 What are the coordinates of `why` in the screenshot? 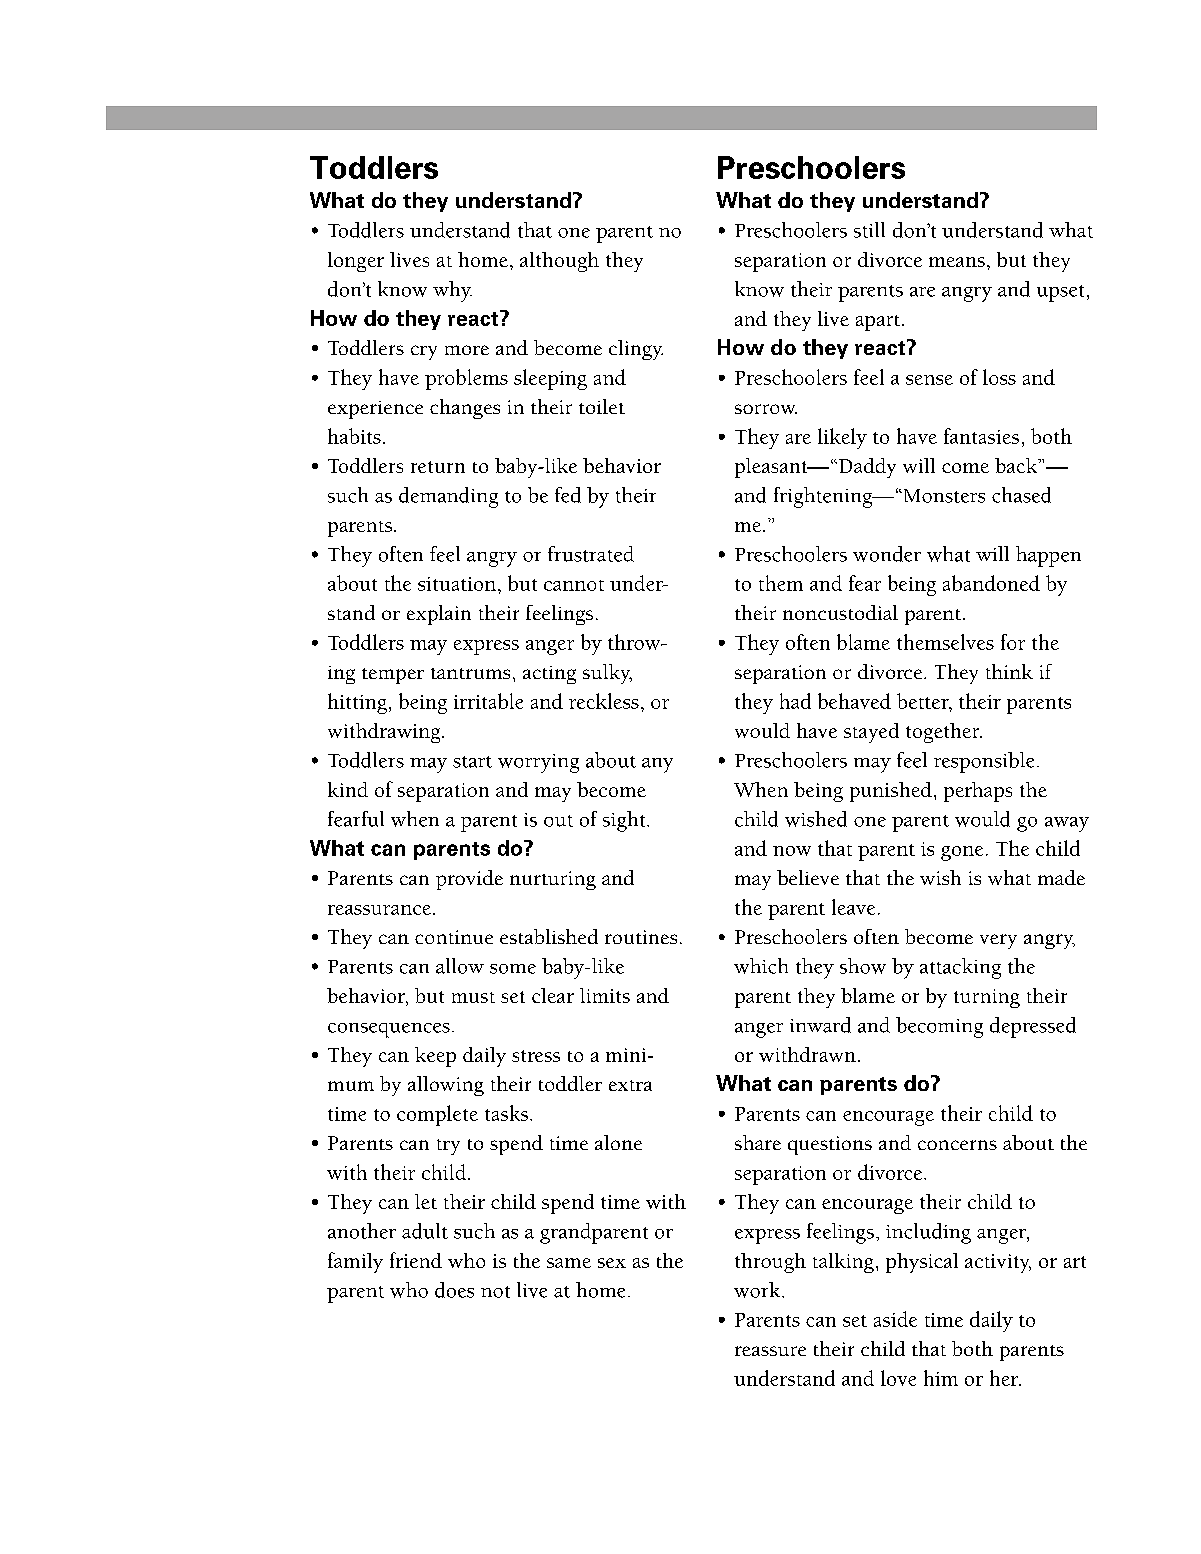 It's located at (452, 291).
